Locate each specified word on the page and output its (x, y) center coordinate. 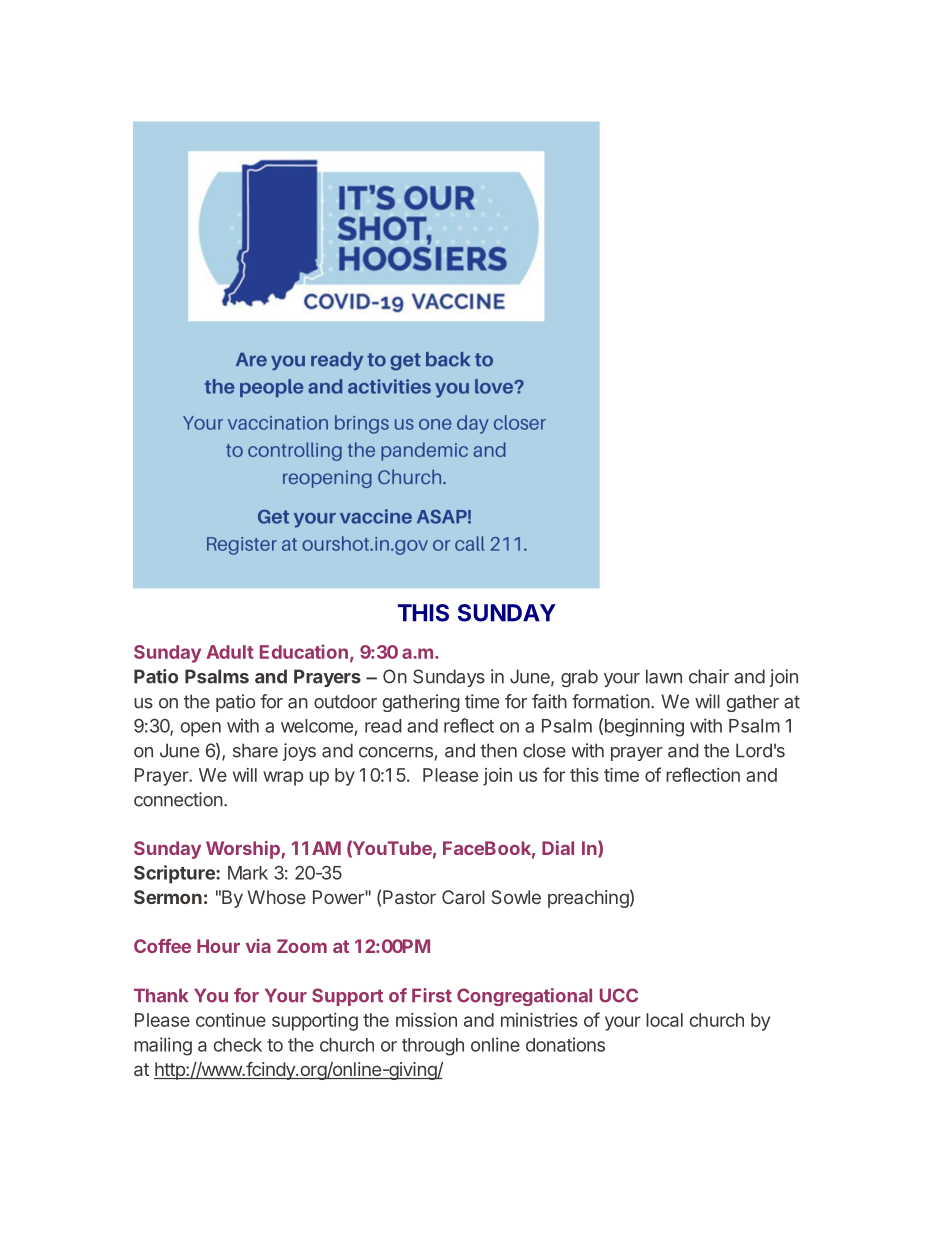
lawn (664, 676)
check (237, 1045)
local (664, 1020)
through (433, 1047)
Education (304, 651)
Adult (230, 652)
